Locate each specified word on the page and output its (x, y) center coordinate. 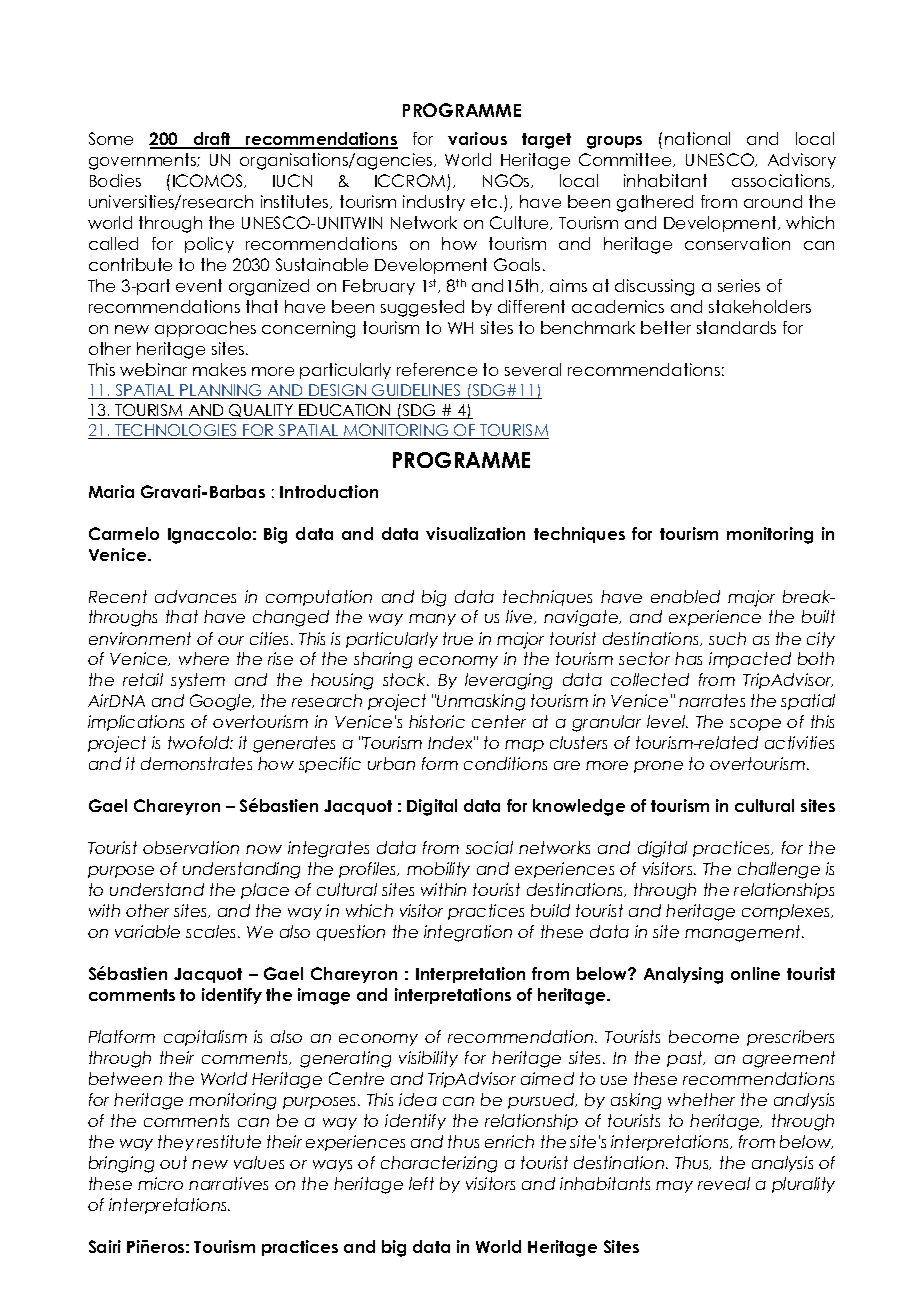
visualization (475, 533)
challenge (779, 870)
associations (782, 181)
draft (212, 140)
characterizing (439, 1164)
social (489, 847)
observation (191, 847)
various (477, 138)
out (173, 1162)
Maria (111, 491)
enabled (685, 596)
